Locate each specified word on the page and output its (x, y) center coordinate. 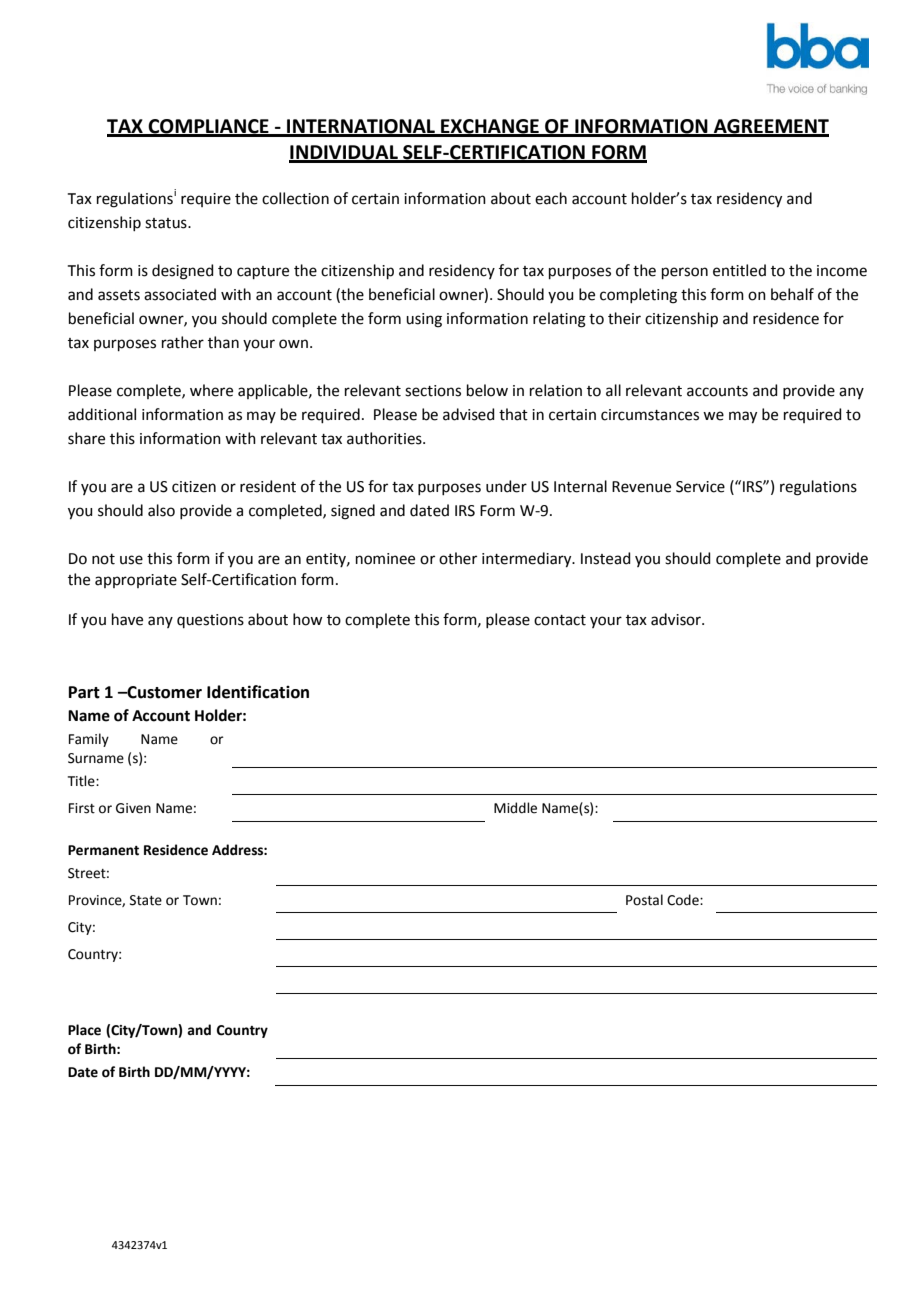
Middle (515, 808)
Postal (644, 900)
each (551, 198)
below (487, 390)
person (685, 273)
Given (133, 808)
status (167, 223)
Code (684, 900)
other (458, 558)
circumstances (650, 415)
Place (84, 1030)
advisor (677, 619)
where (211, 390)
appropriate (136, 581)
